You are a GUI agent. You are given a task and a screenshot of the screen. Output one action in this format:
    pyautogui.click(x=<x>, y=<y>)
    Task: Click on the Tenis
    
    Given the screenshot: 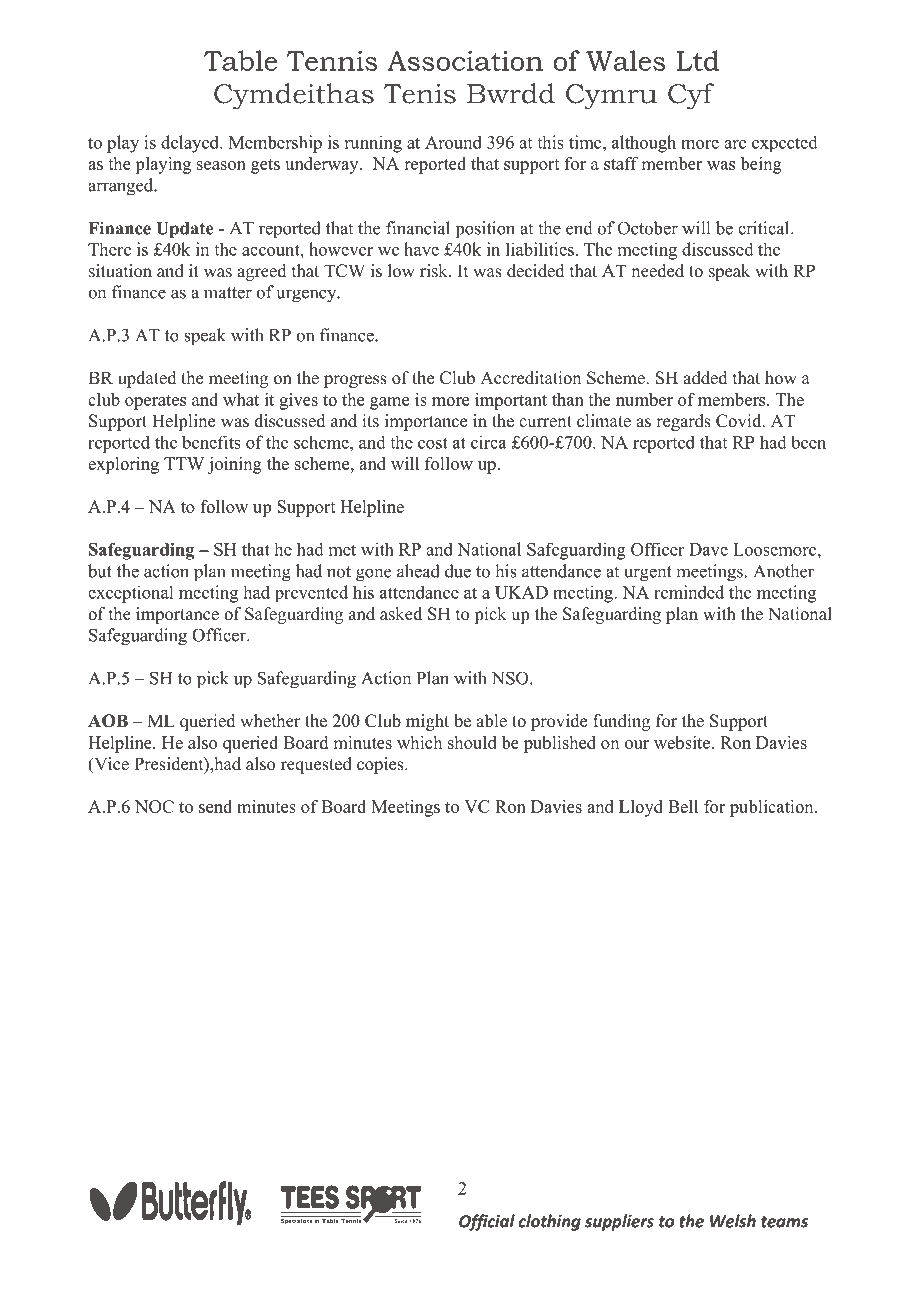 What is the action you would take?
    pyautogui.click(x=420, y=93)
